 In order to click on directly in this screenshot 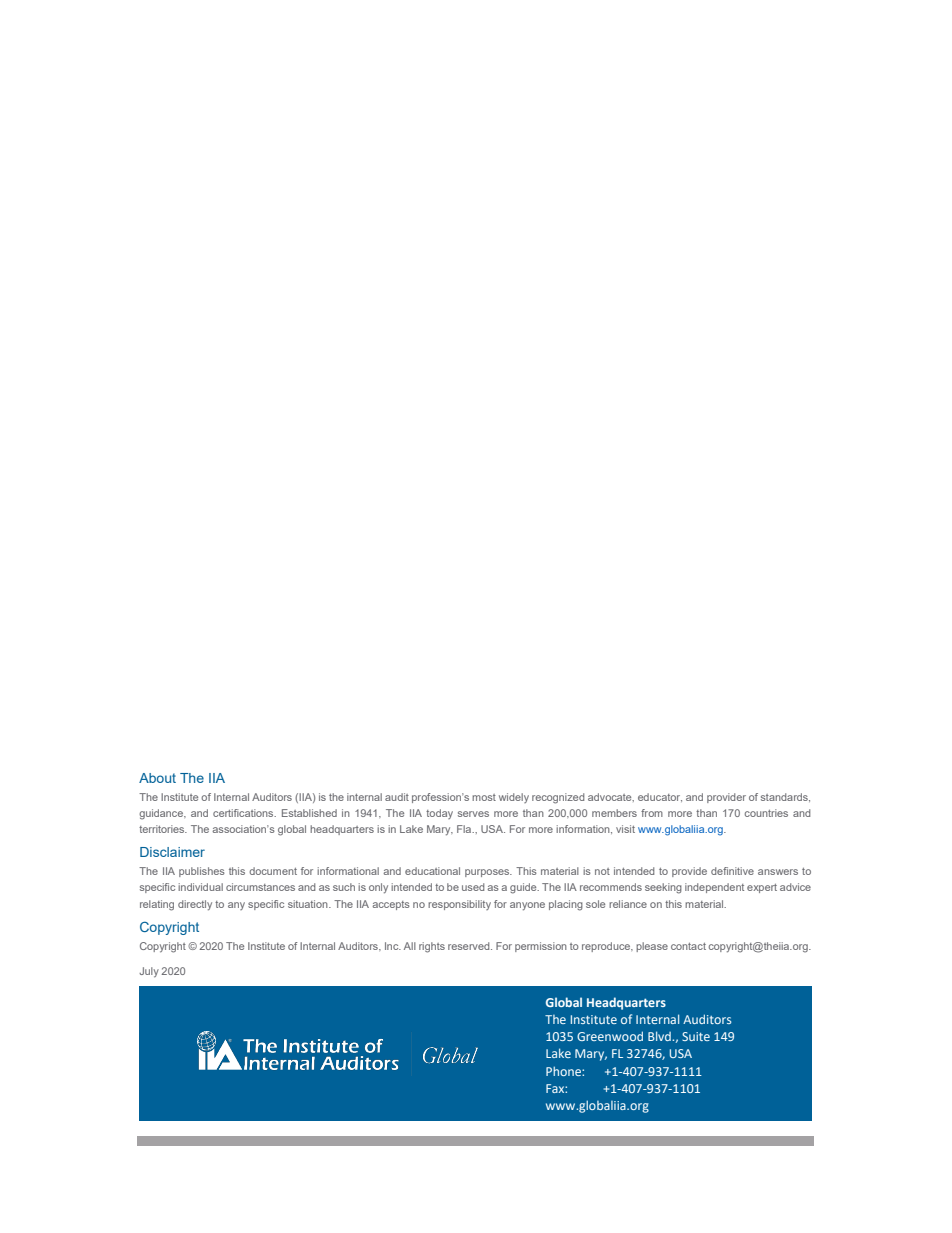, I will do `click(195, 905)`.
